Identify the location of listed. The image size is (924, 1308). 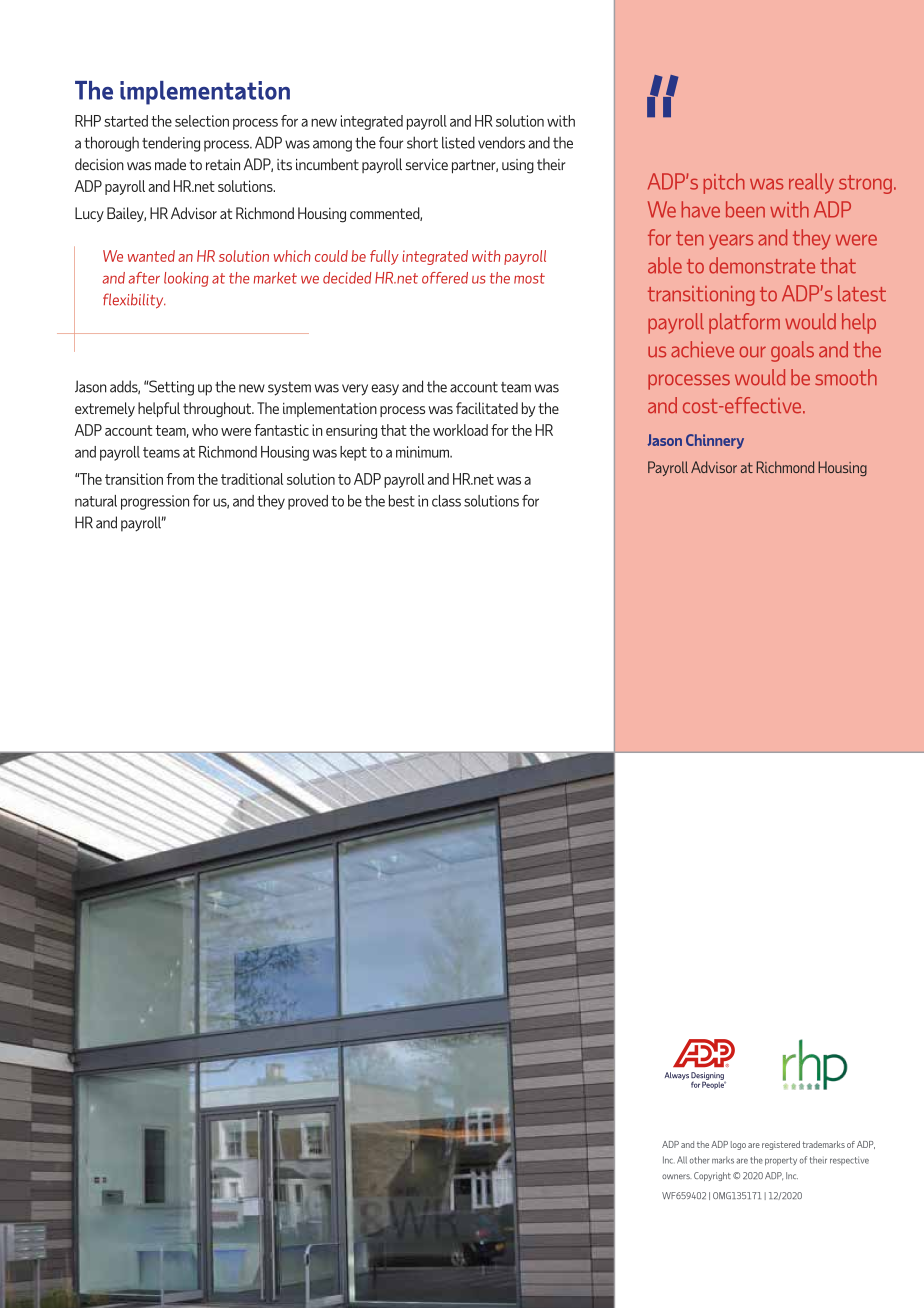
(458, 142).
